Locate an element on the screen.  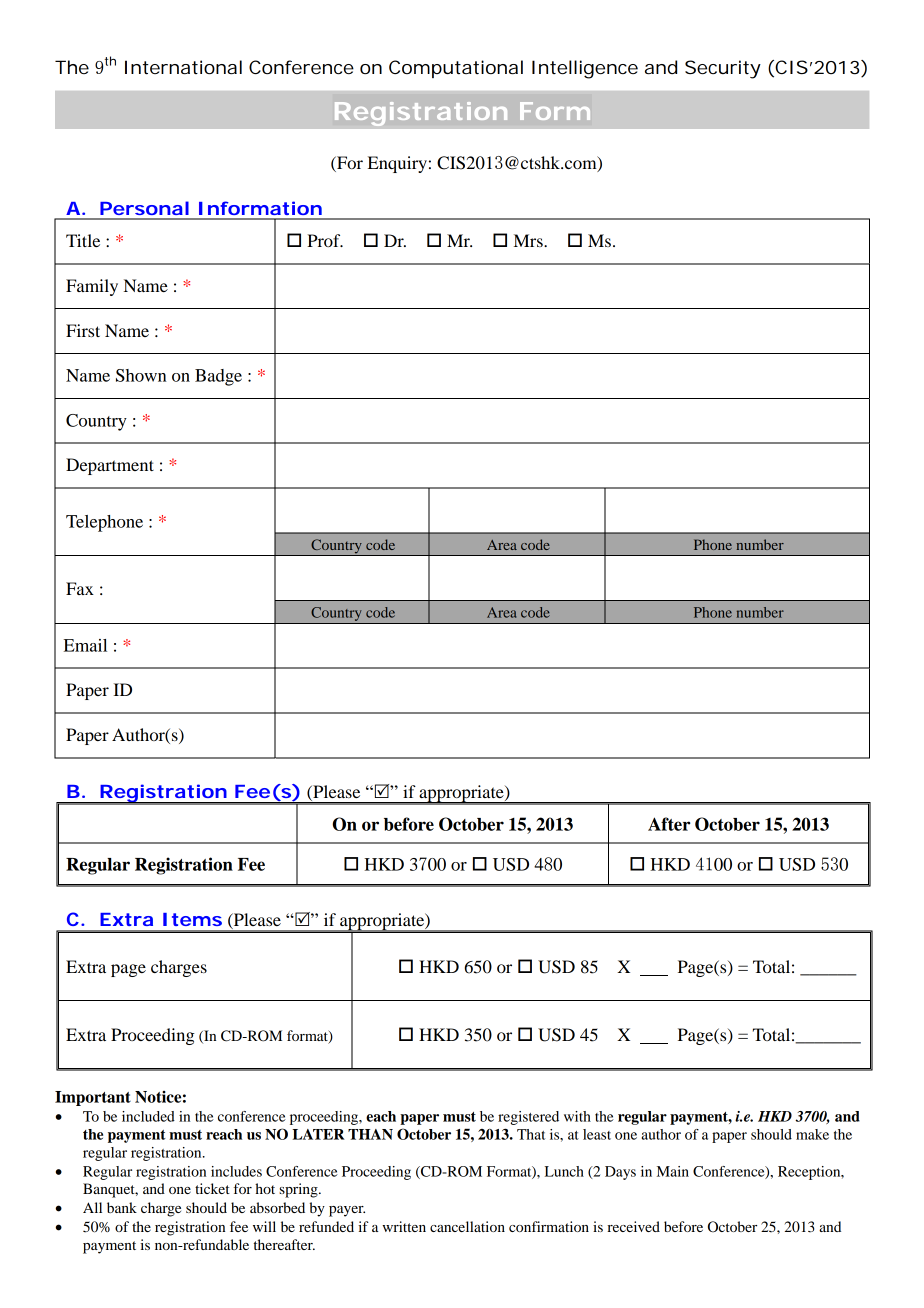
Items is located at coordinates (192, 919).
